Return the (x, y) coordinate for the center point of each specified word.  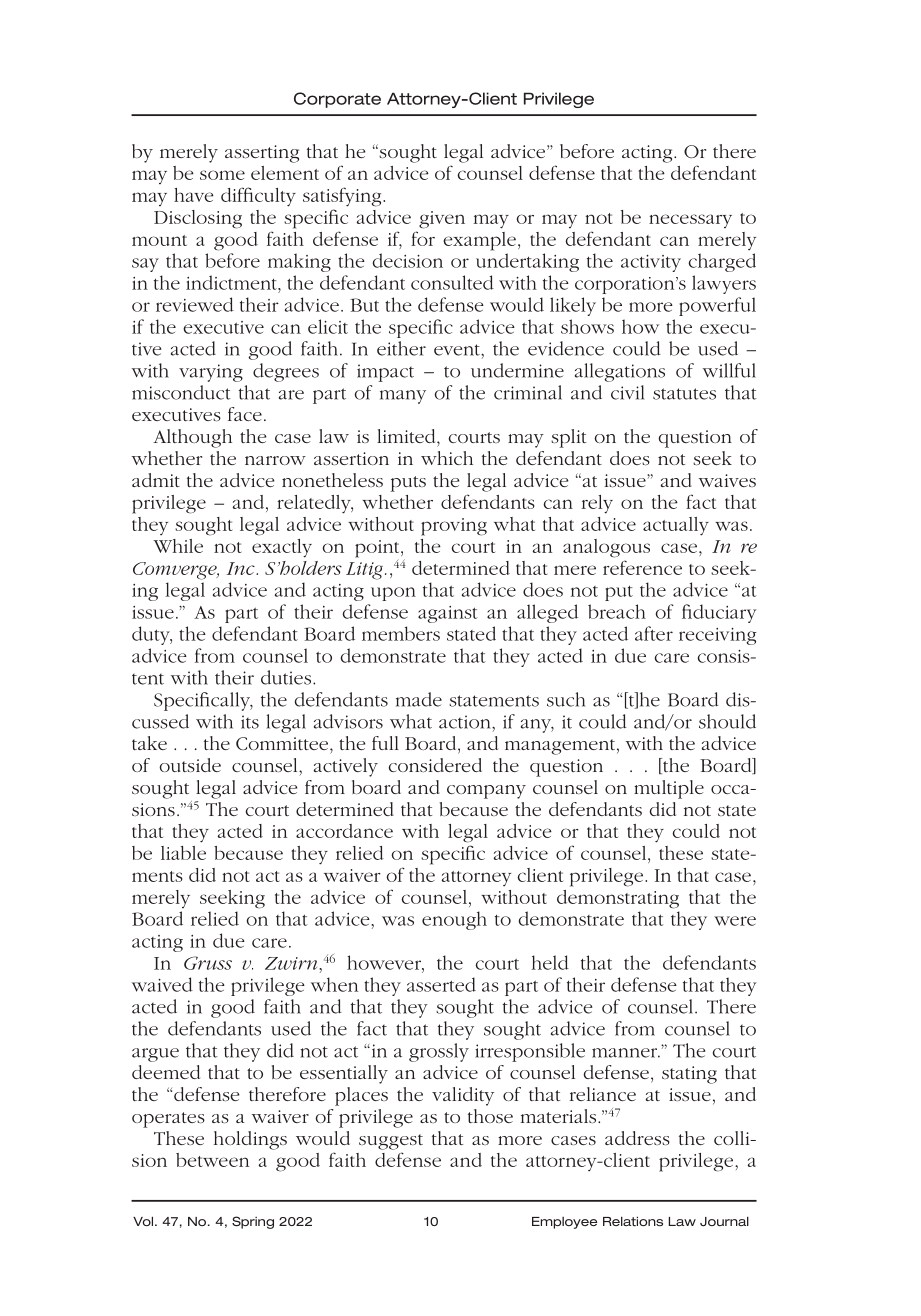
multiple (669, 789)
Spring (253, 1222)
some (222, 175)
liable (183, 853)
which (447, 458)
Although (192, 438)
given (442, 220)
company (486, 792)
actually (676, 526)
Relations (633, 1221)
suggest (391, 1142)
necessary (690, 221)
